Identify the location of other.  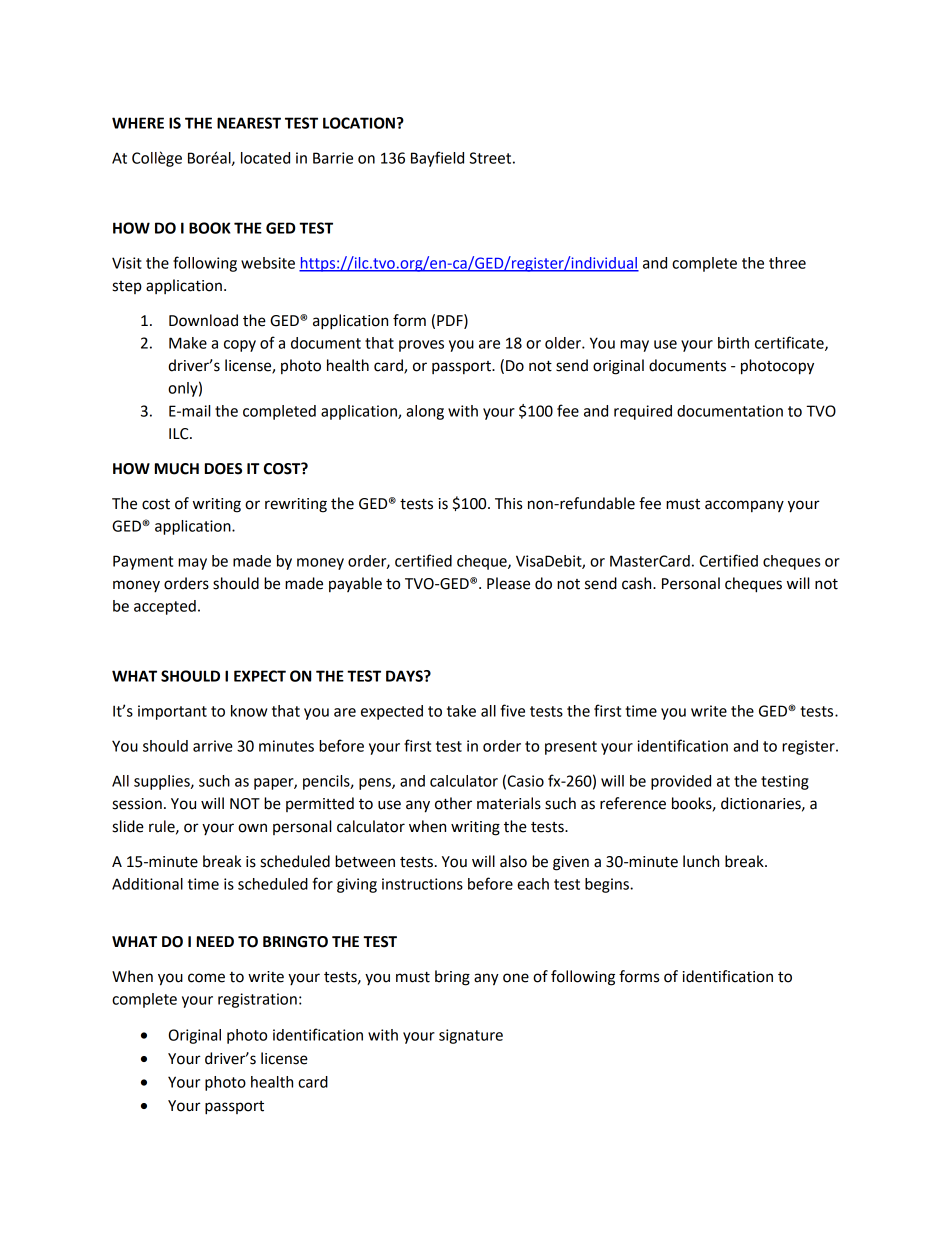
(453, 803).
